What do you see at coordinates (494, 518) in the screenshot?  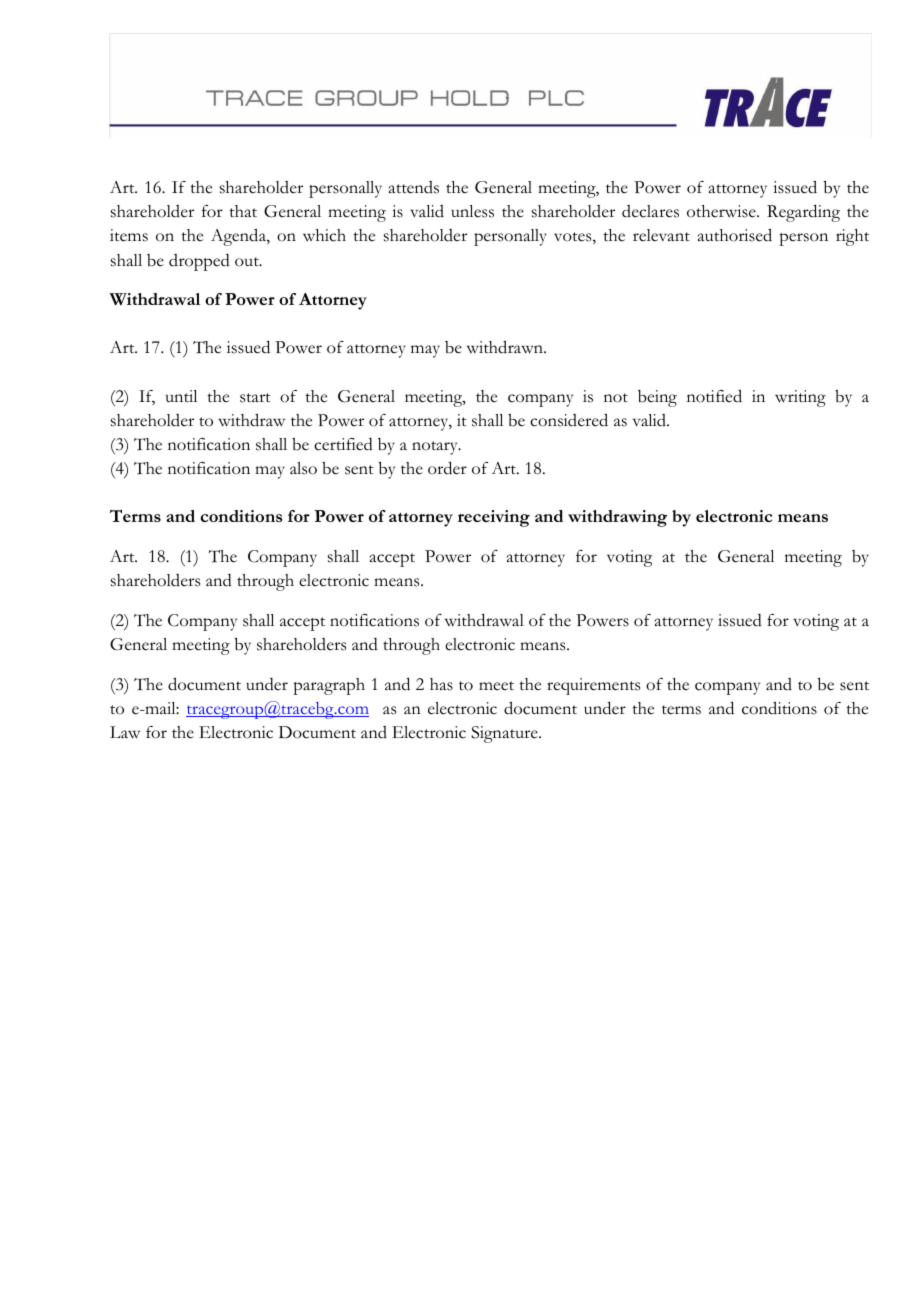 I see `receiving` at bounding box center [494, 518].
